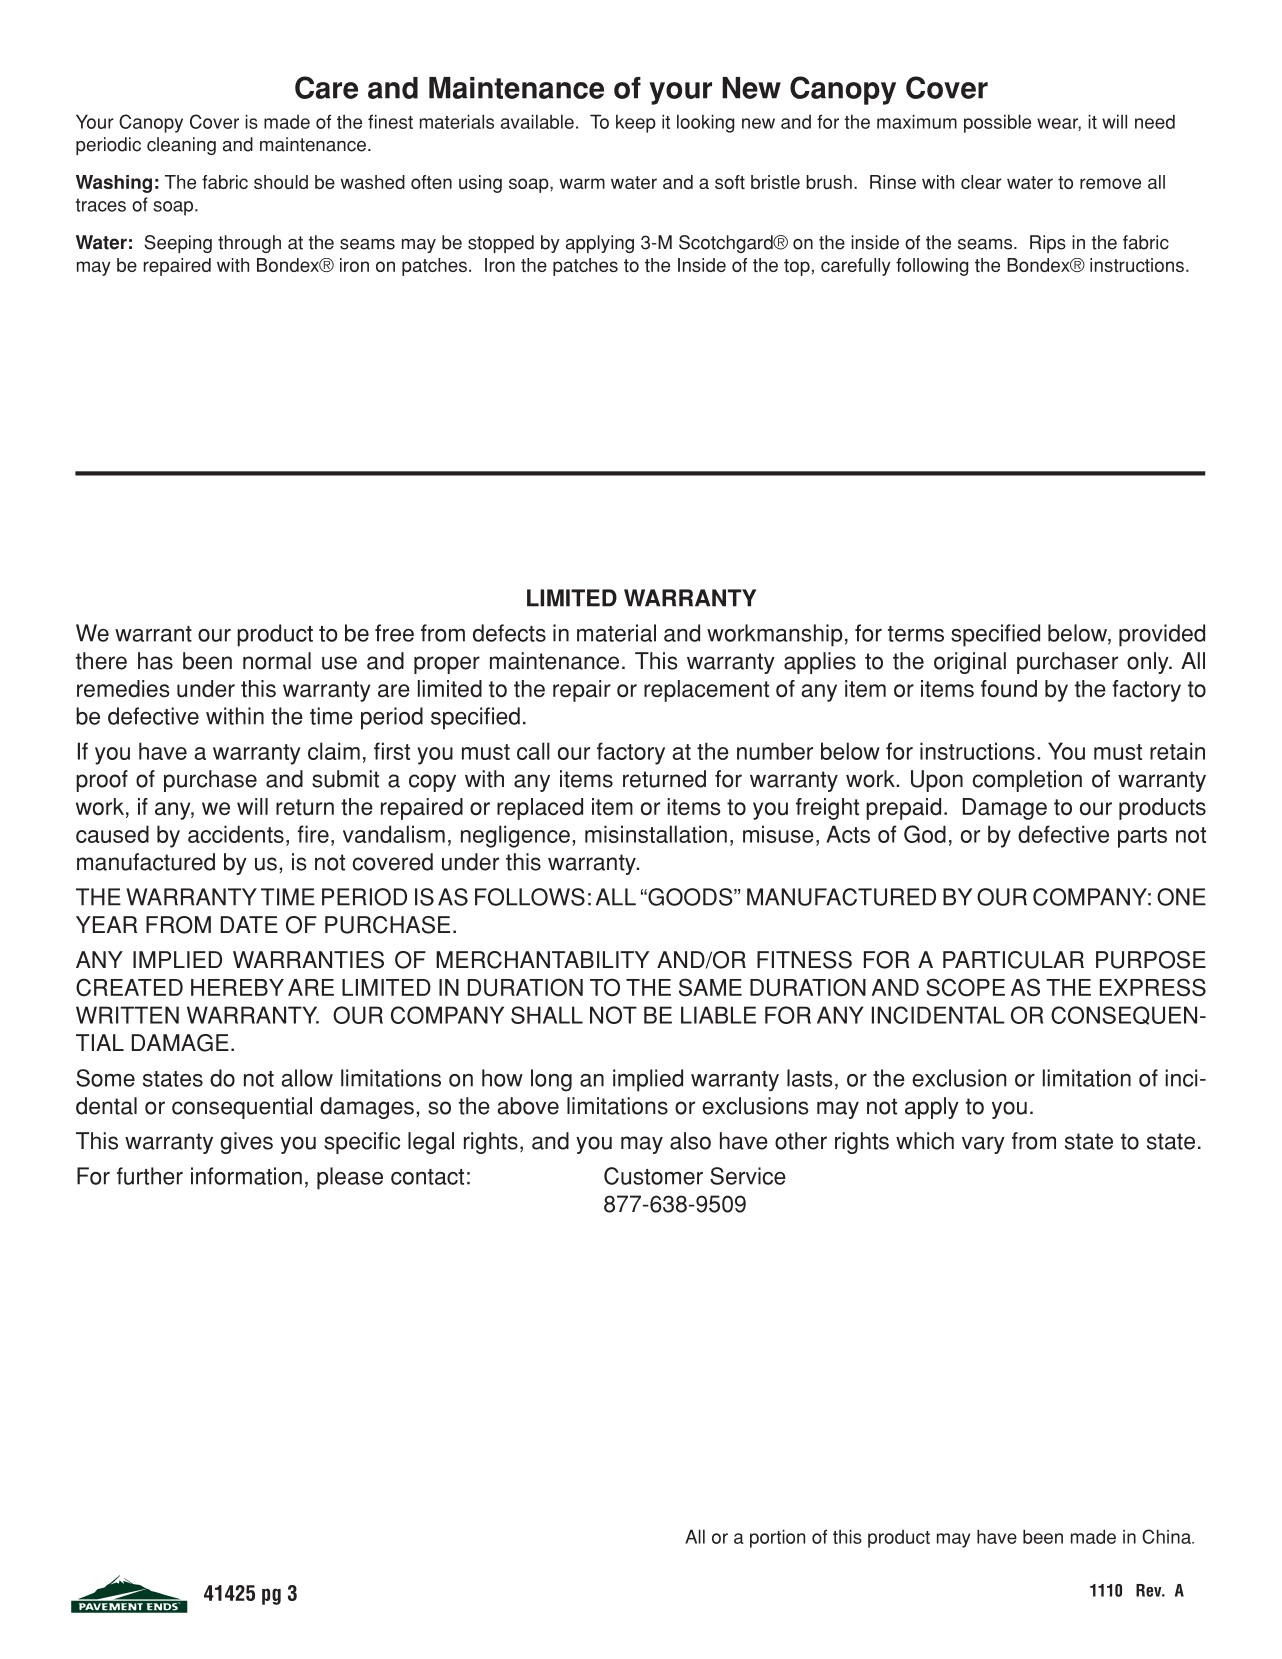 The height and width of the screenshot is (1659, 1282). I want to click on cleaning, so click(181, 146).
